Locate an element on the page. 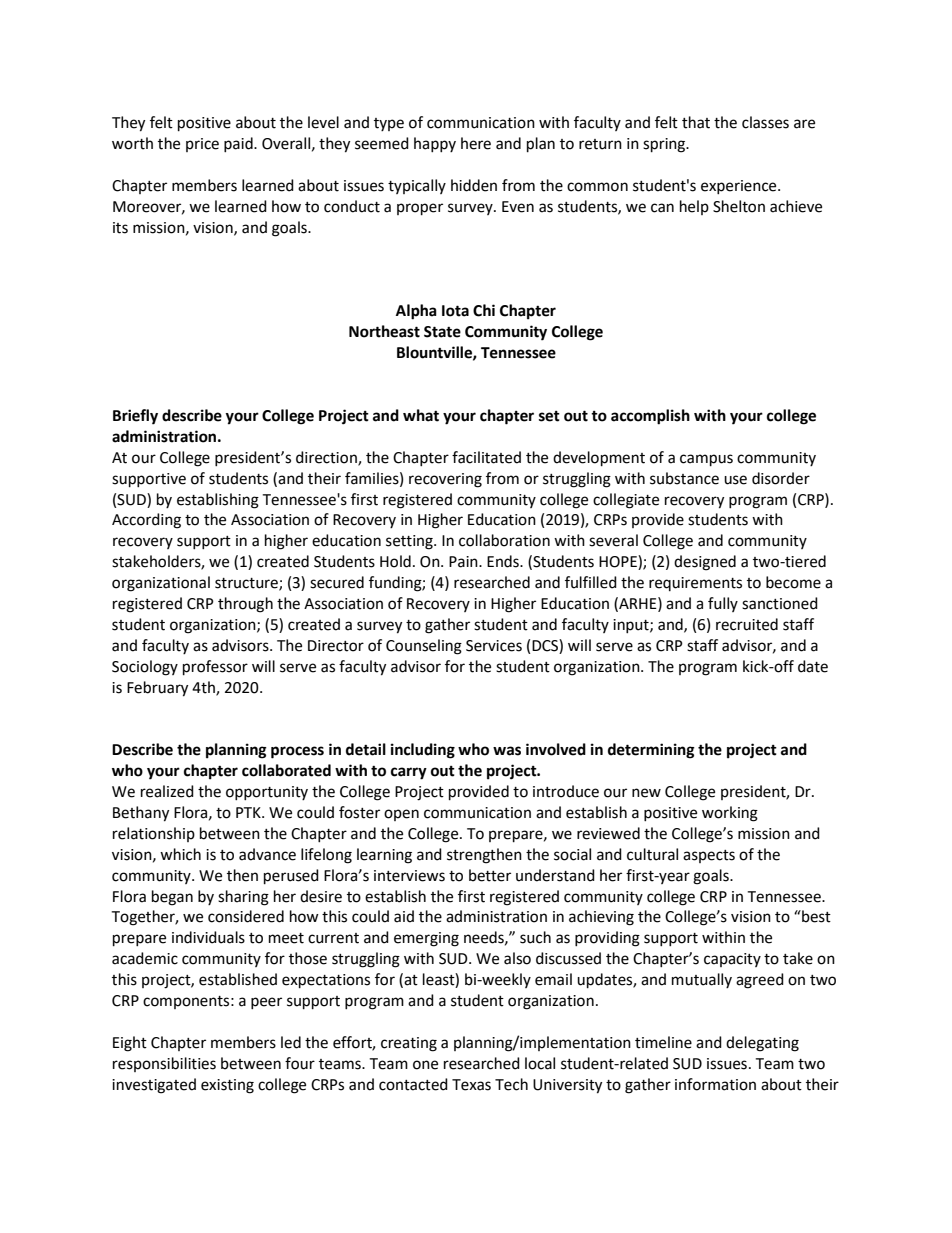  experience is located at coordinates (740, 187).
